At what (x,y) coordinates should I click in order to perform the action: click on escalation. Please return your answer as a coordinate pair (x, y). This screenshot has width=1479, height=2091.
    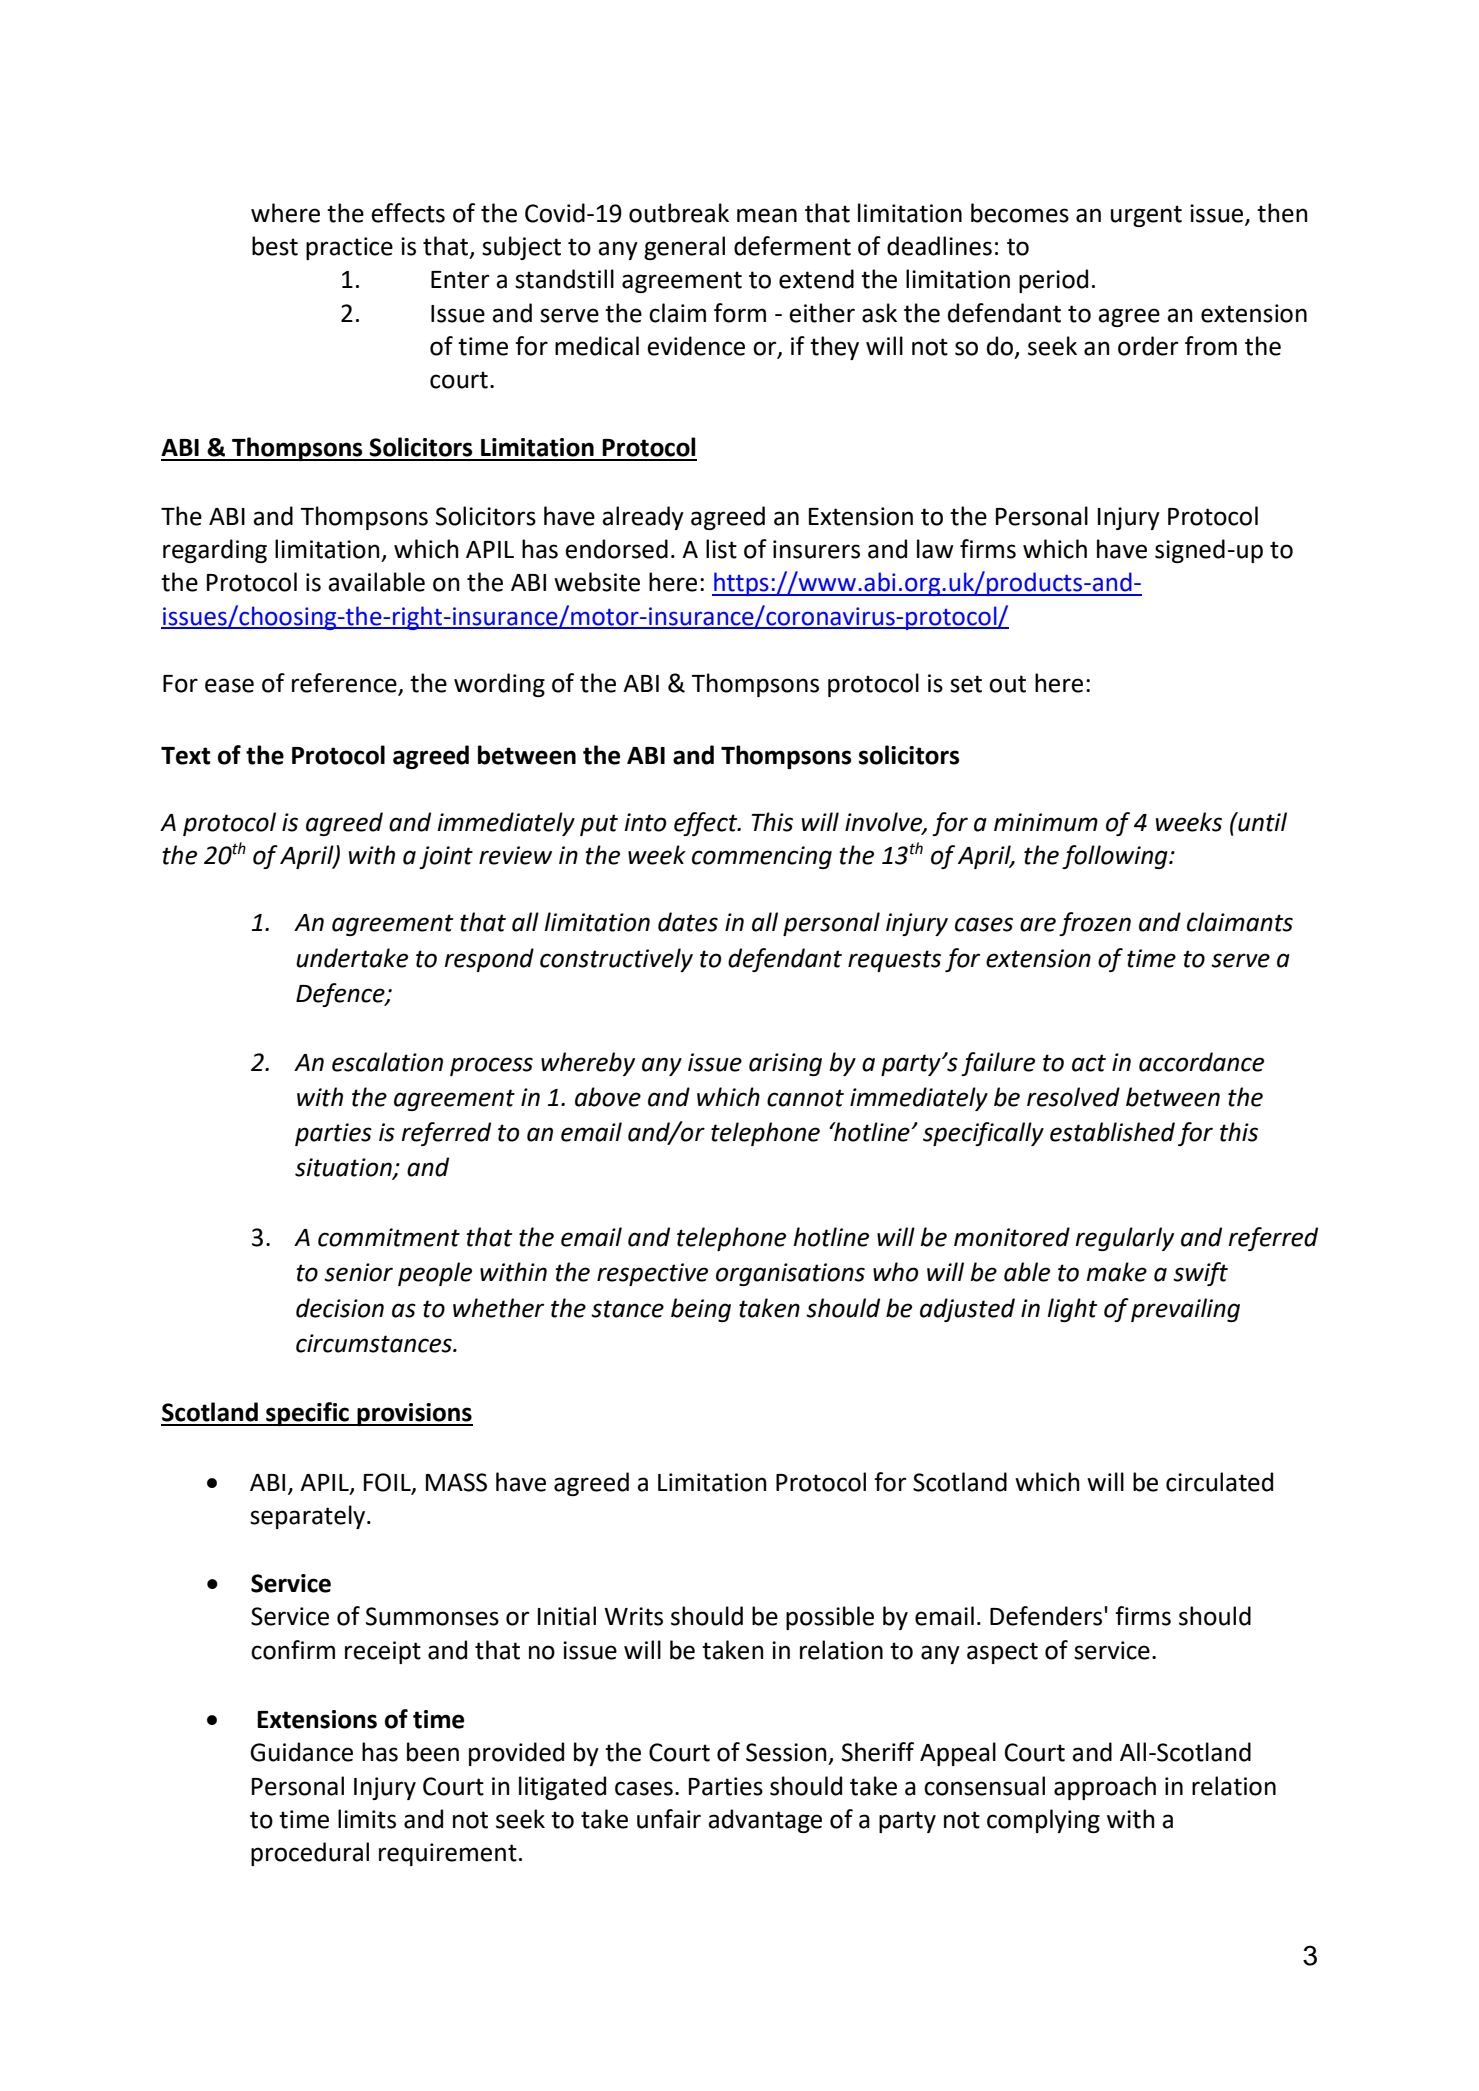
    Looking at the image, I should click on (387, 1062).
